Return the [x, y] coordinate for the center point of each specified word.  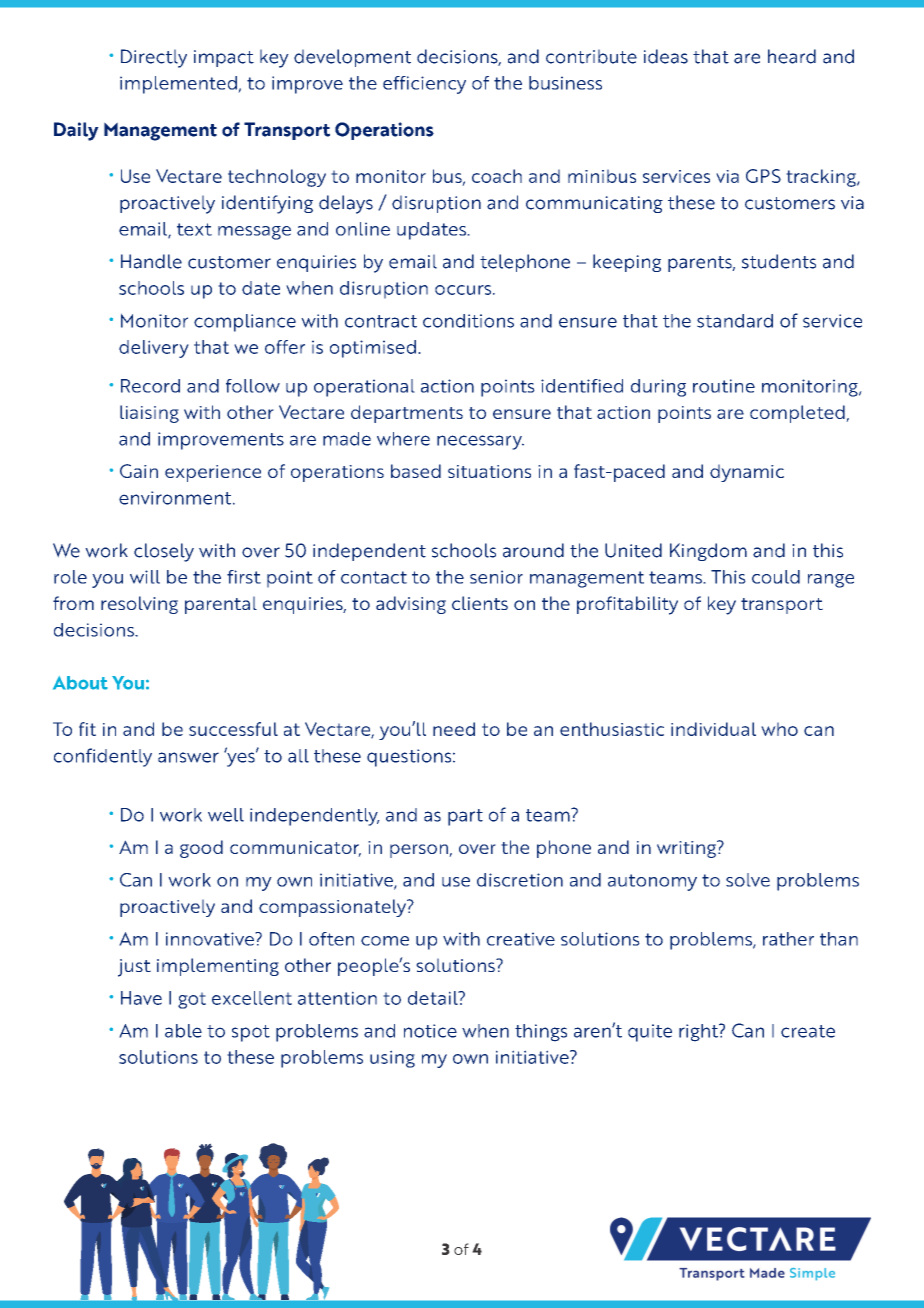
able [183, 1031]
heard [792, 56]
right [699, 1033]
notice [430, 1031]
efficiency [424, 85]
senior [496, 577]
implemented [179, 85]
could [776, 577]
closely [164, 552]
